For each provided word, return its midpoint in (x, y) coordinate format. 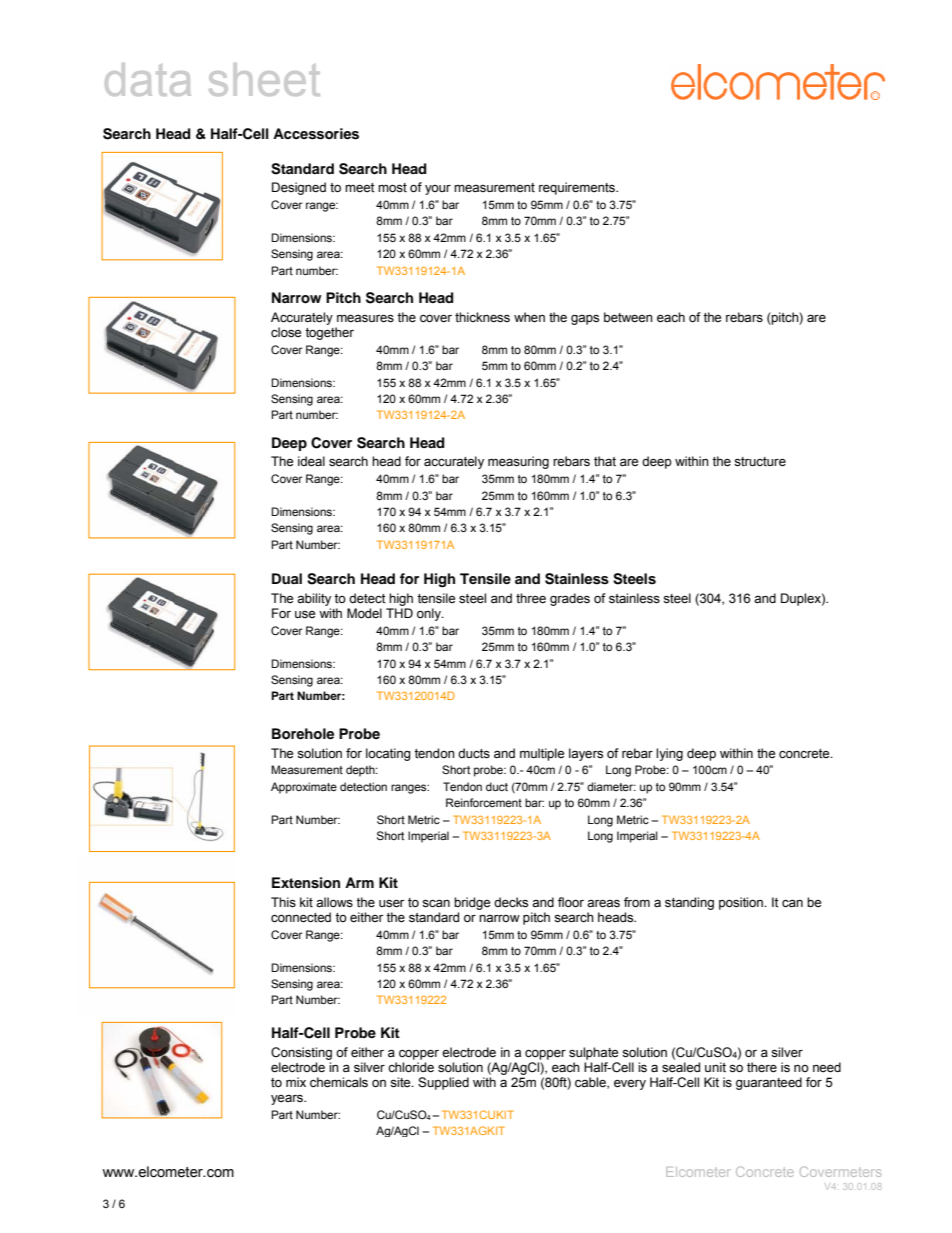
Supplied (443, 1083)
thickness (482, 317)
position (742, 903)
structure (760, 462)
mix (296, 1082)
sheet (264, 79)
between (628, 317)
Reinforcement (484, 802)
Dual (287, 578)
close (286, 332)
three (531, 598)
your (438, 190)
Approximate (304, 788)
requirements (578, 188)
